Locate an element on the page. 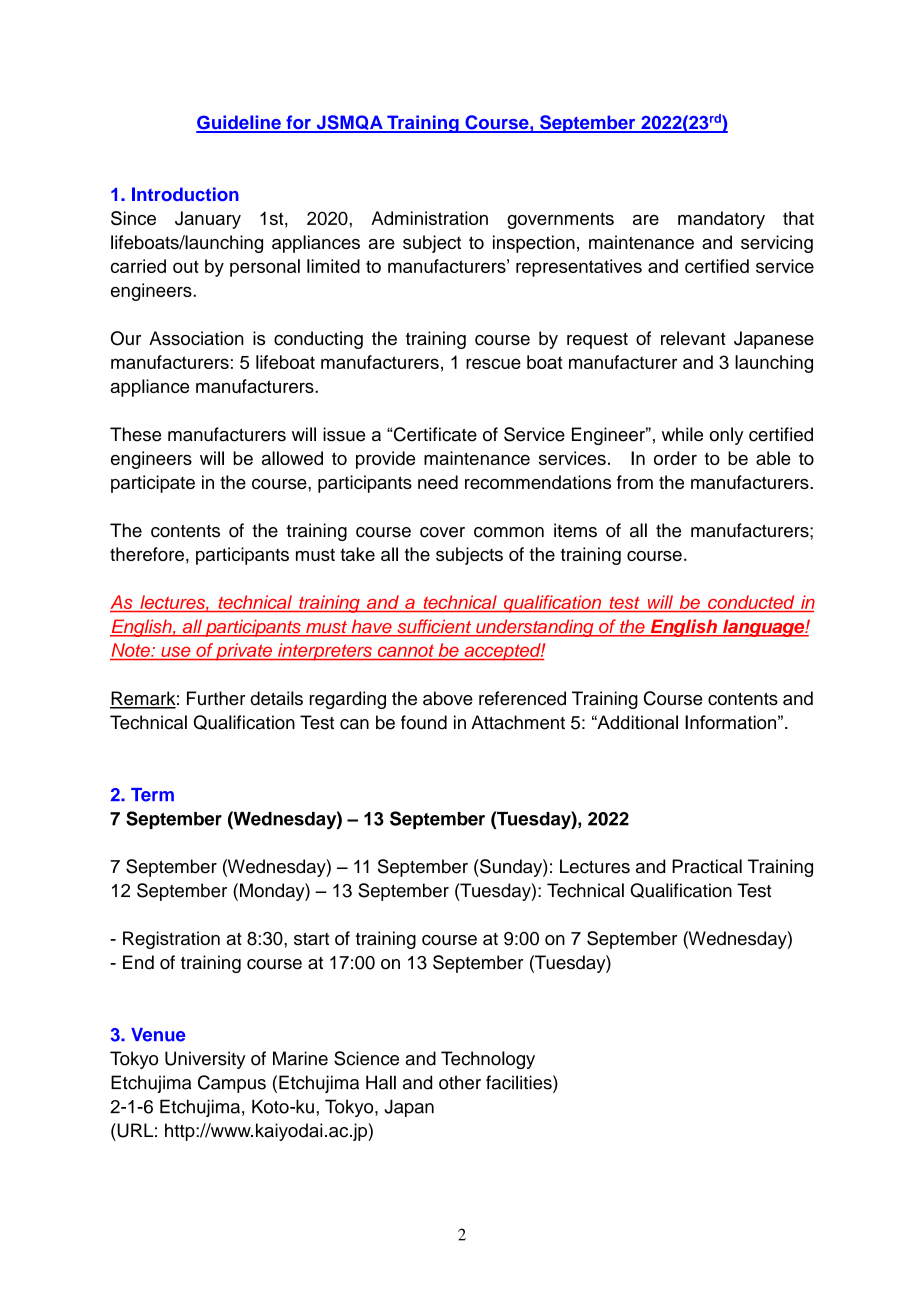 Image resolution: width=924 pixels, height=1308 pixels. other is located at coordinates (460, 1082).
